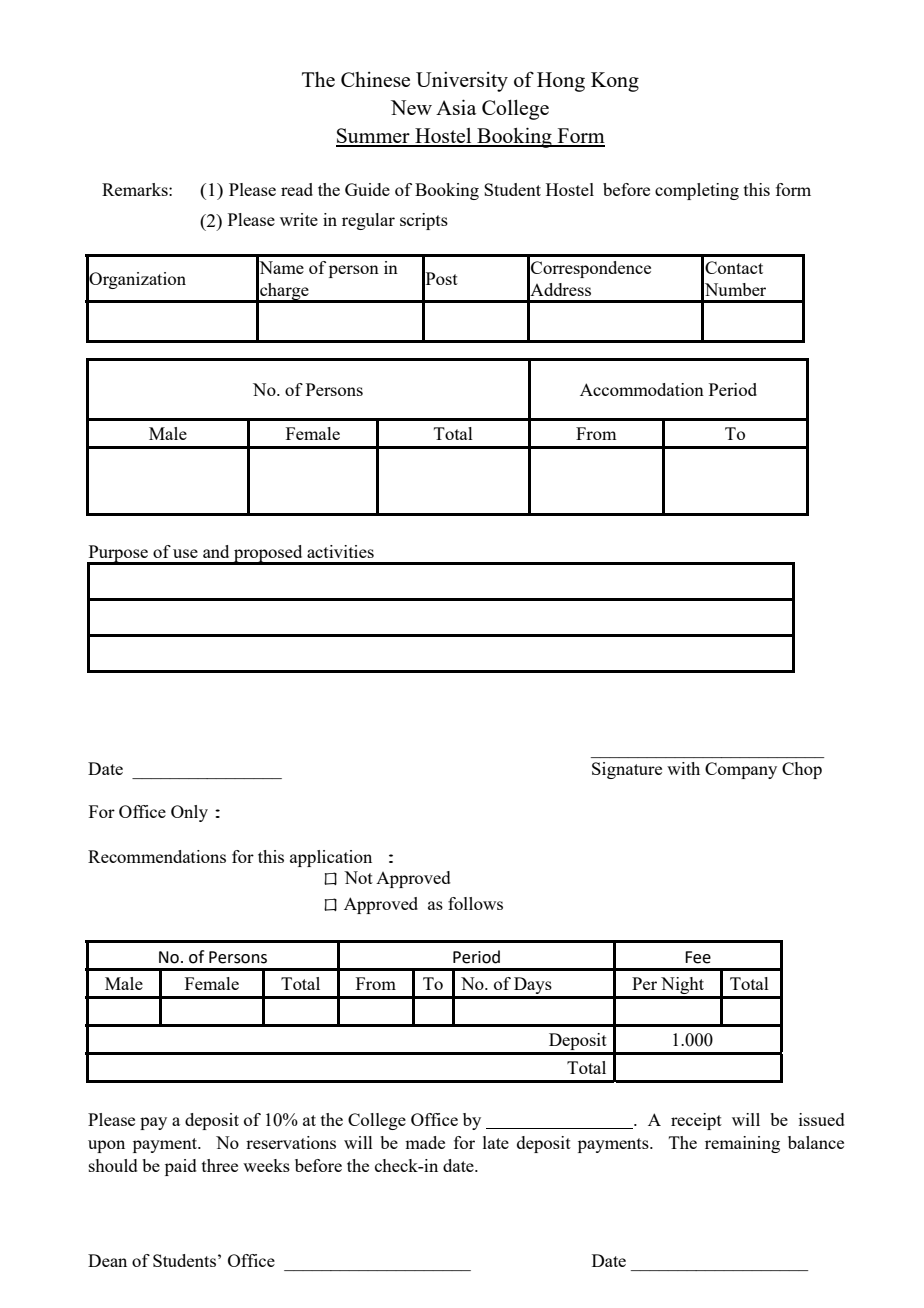 The width and height of the screenshot is (924, 1308). Describe the element at coordinates (216, 551) in the screenshot. I see `and` at that location.
